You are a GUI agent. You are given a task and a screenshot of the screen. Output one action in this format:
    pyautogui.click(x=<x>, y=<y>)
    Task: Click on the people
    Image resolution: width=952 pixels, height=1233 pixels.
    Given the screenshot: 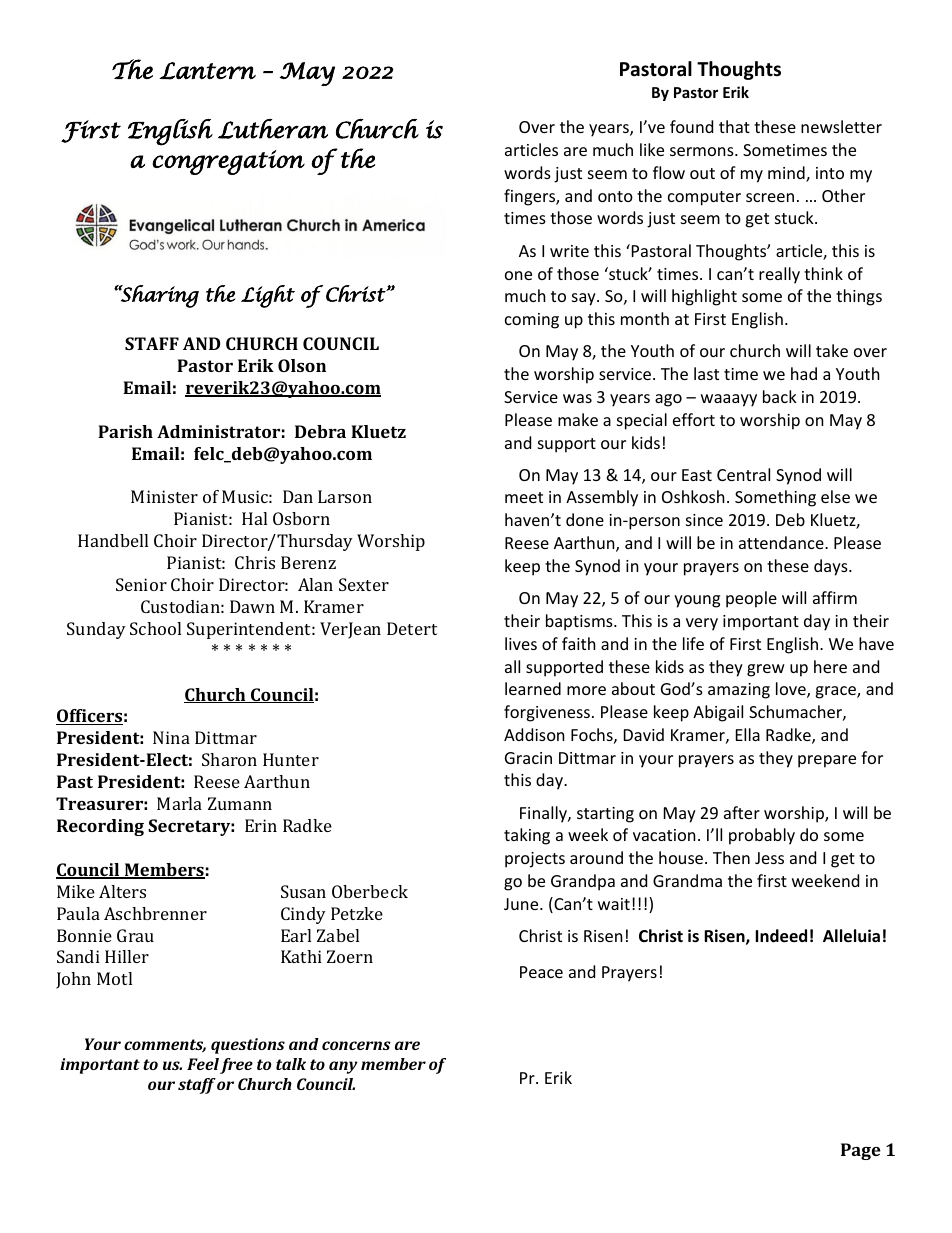 What is the action you would take?
    pyautogui.click(x=751, y=599)
